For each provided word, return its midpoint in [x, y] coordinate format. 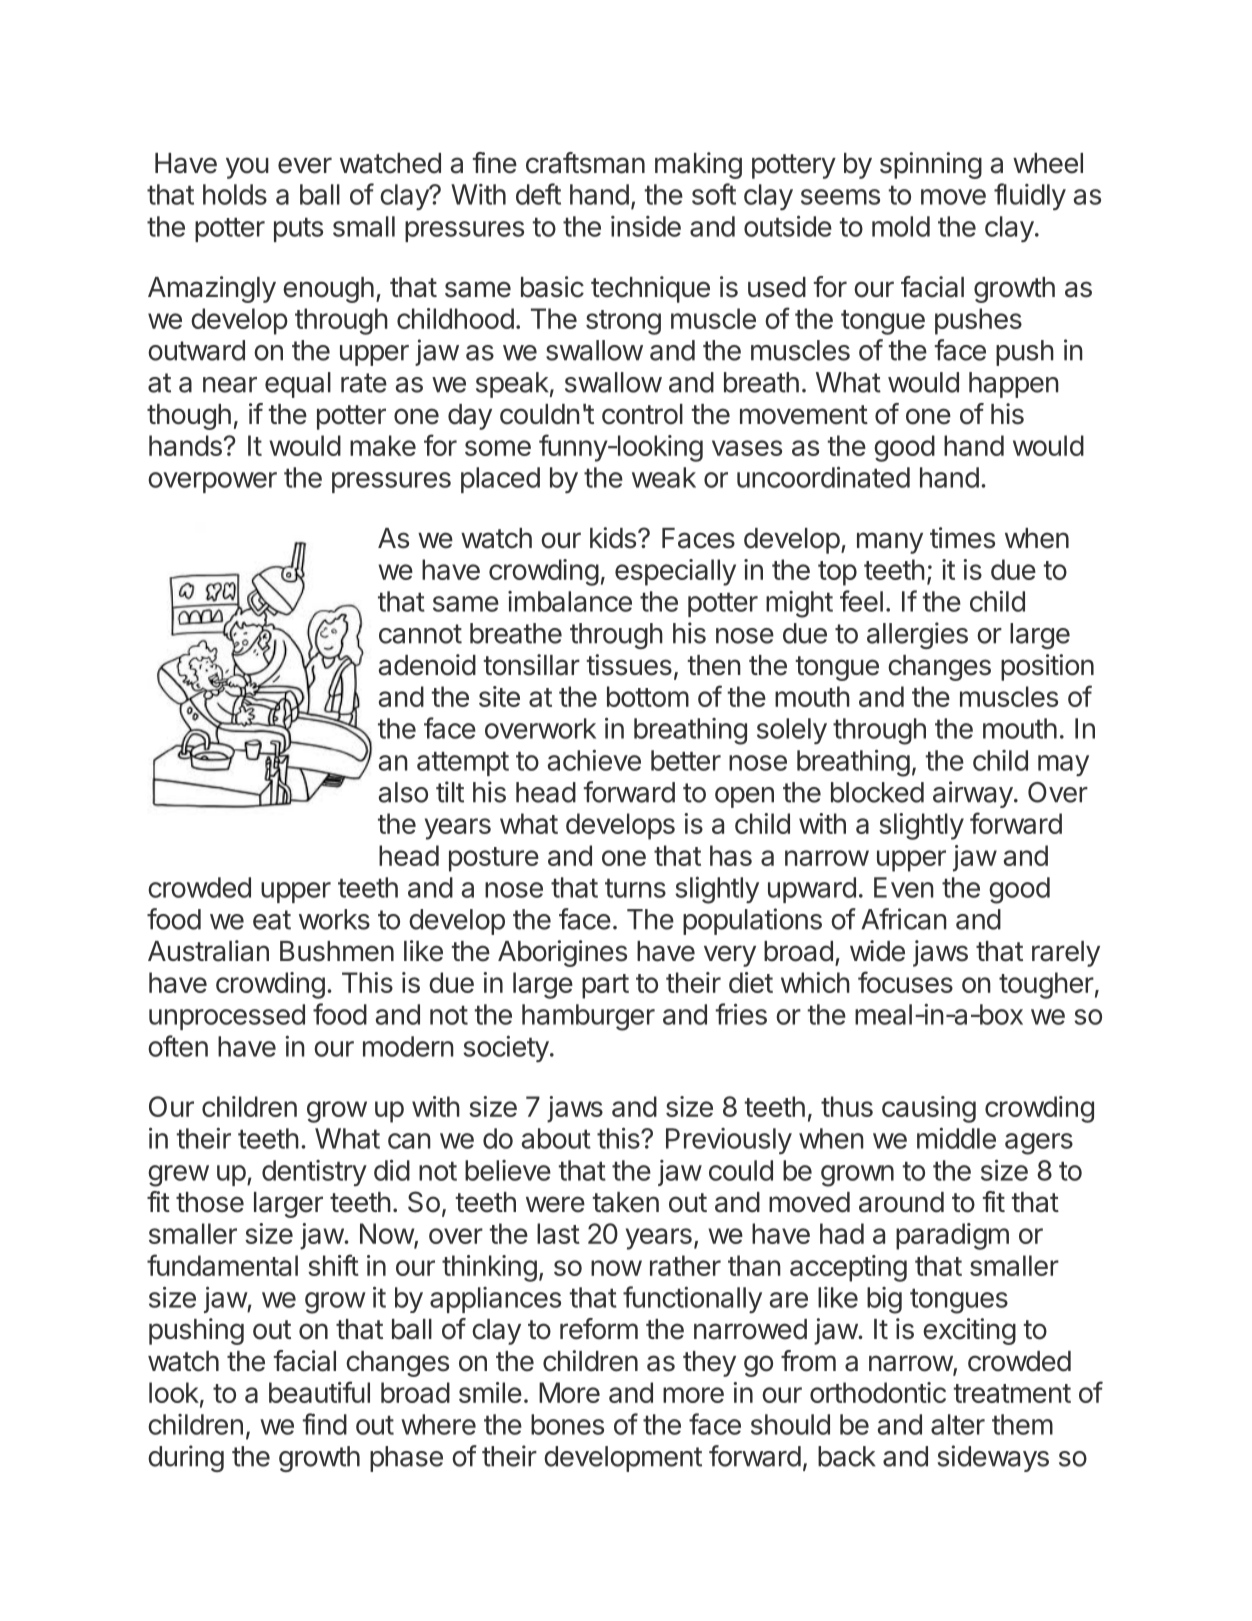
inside [646, 226]
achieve [594, 760]
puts [298, 229]
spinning [931, 165]
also [403, 792]
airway [973, 794]
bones [567, 1424]
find [325, 1424]
